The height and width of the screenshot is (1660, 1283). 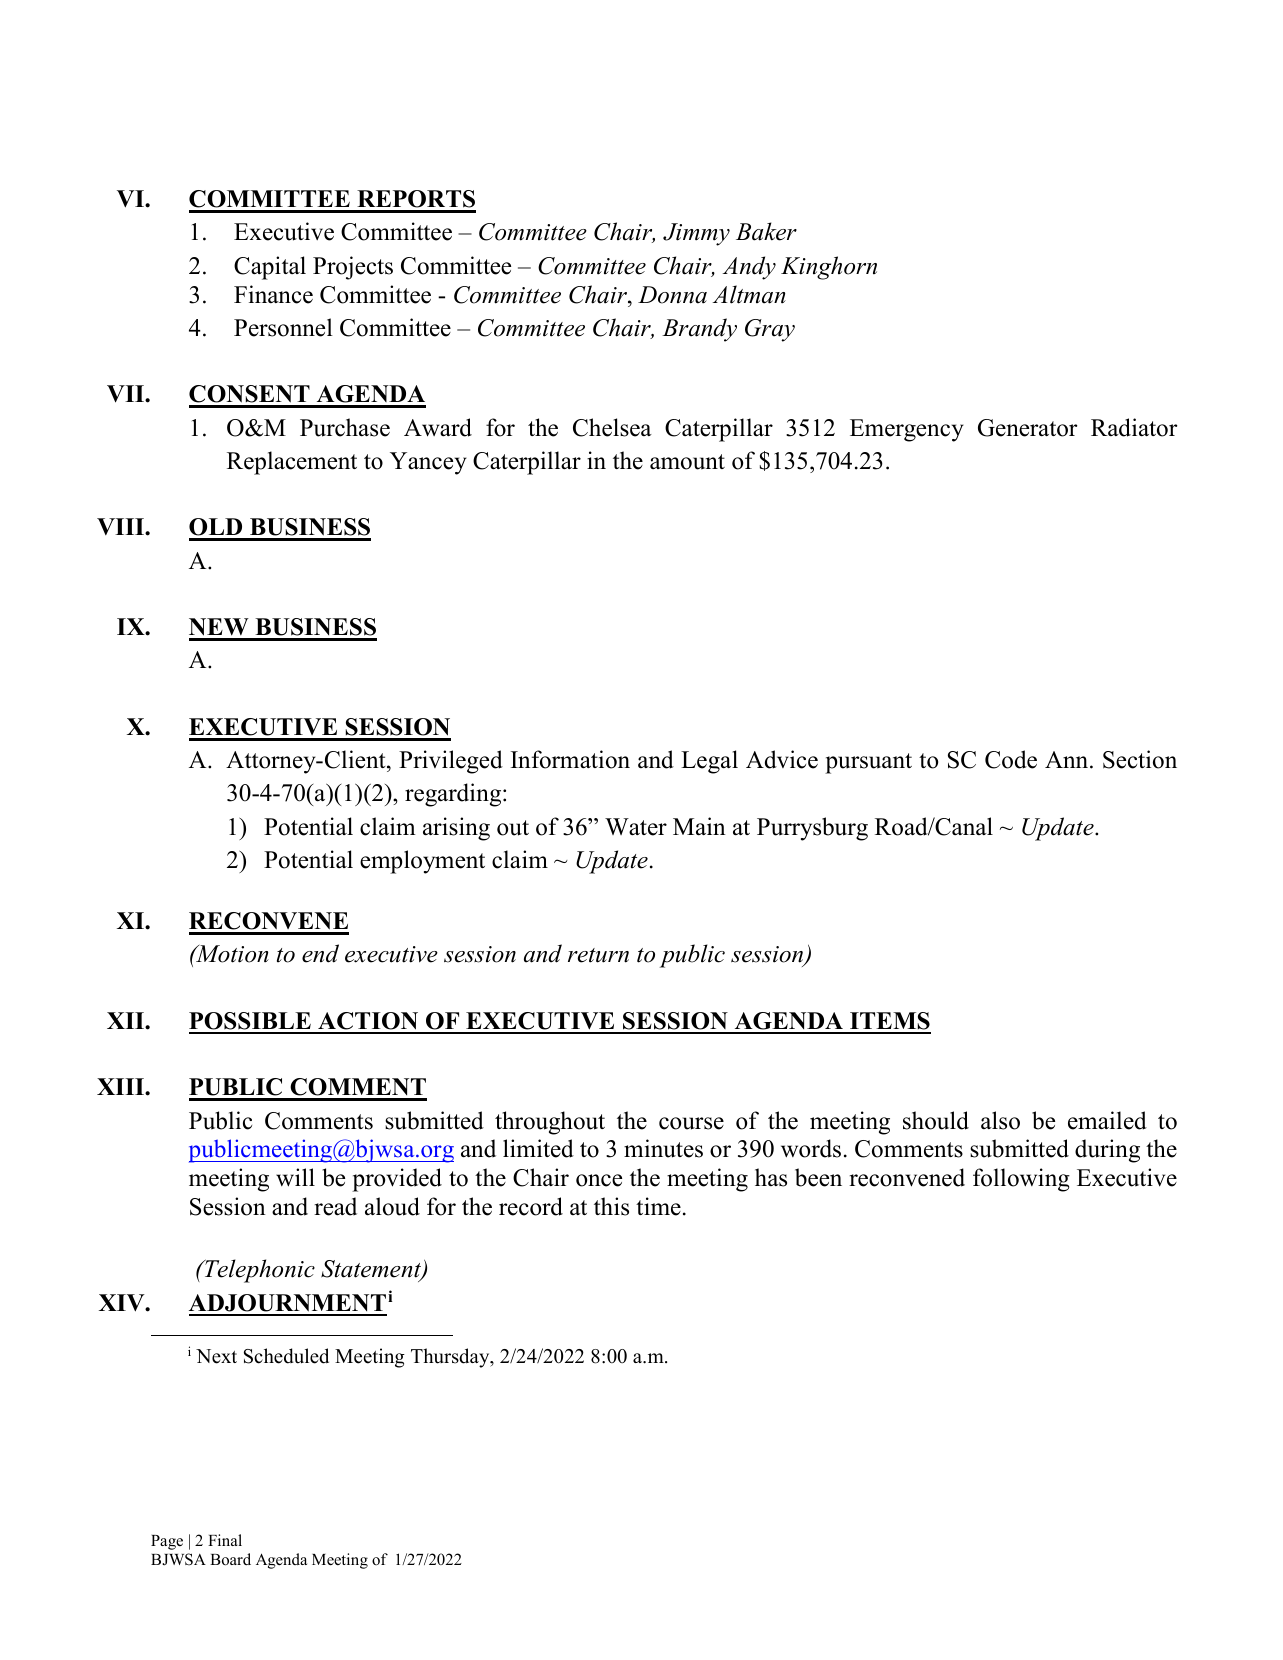 What do you see at coordinates (225, 1540) in the screenshot?
I see `Final` at bounding box center [225, 1540].
